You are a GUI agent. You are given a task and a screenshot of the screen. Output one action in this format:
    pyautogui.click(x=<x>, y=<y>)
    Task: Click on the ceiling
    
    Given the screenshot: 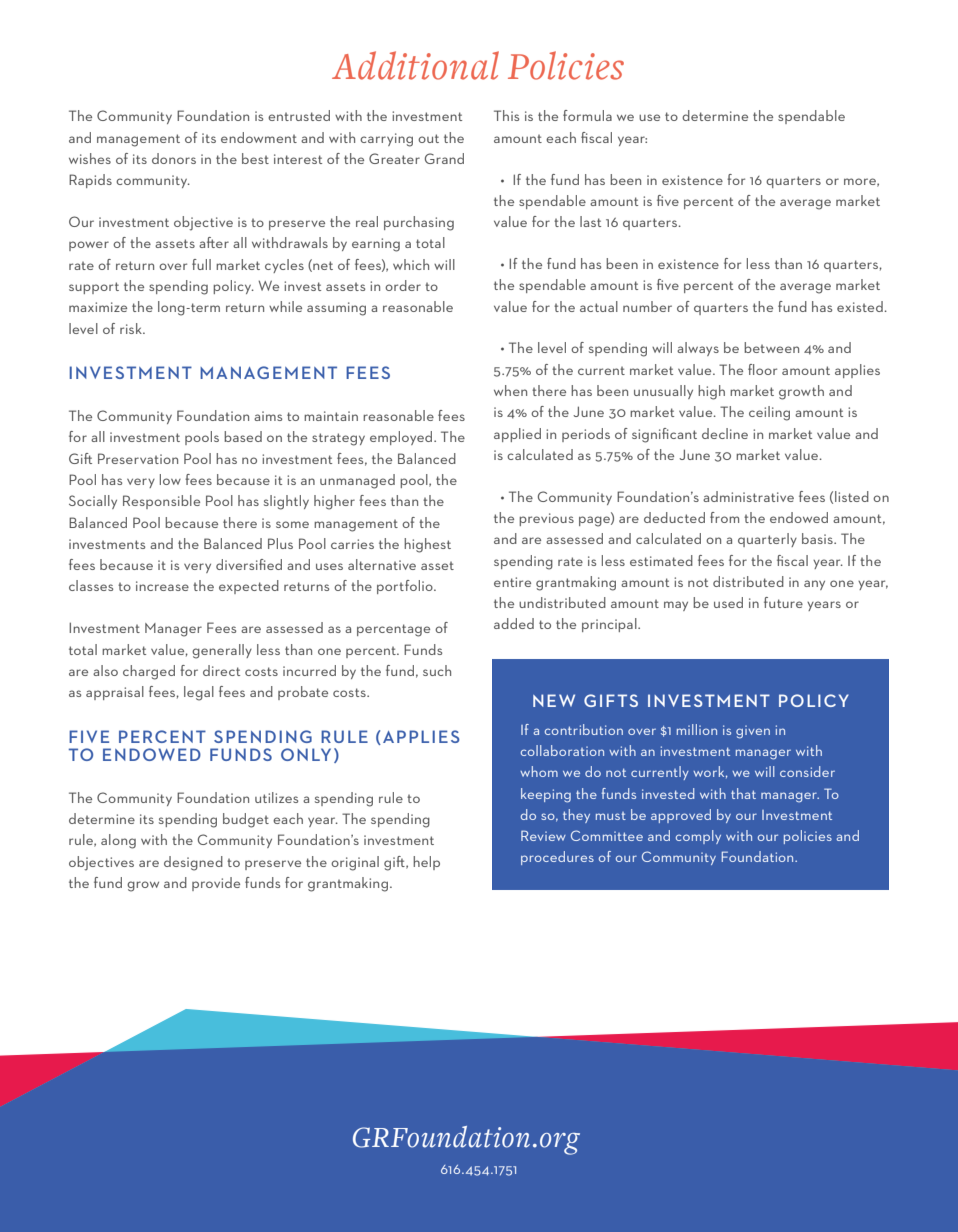 What is the action you would take?
    pyautogui.click(x=769, y=413)
